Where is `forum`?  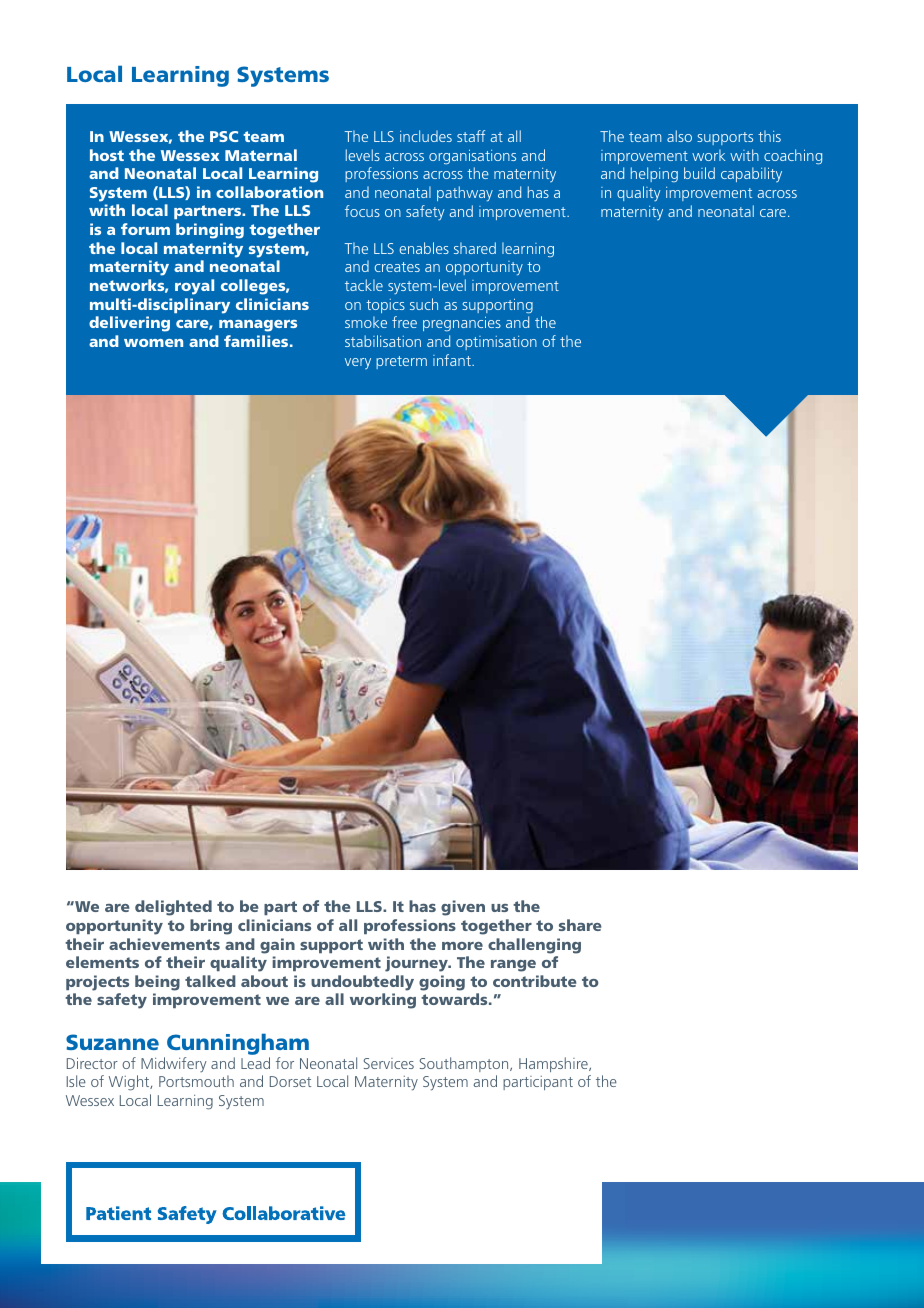
forum is located at coordinates (145, 229).
